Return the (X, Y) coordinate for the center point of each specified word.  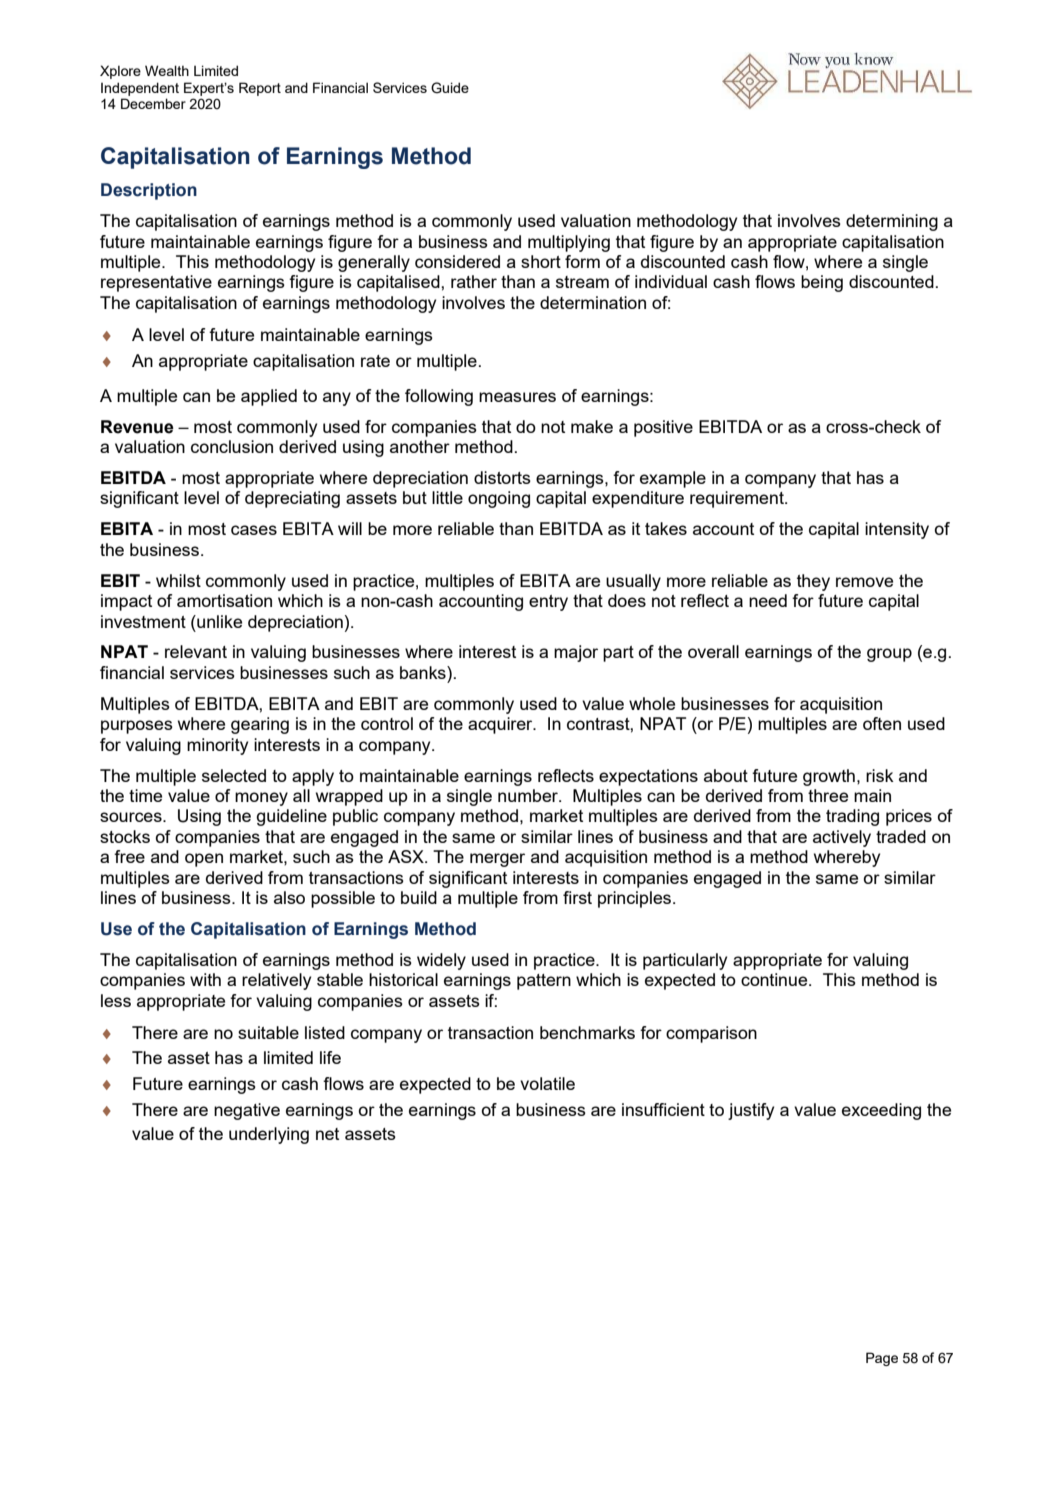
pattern (544, 982)
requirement (738, 499)
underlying (269, 1135)
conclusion (232, 446)
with (205, 979)
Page (882, 1359)
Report (260, 89)
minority (217, 746)
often (882, 723)
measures (517, 397)
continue (775, 979)
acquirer (501, 725)
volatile (547, 1083)
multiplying (569, 243)
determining (892, 222)
